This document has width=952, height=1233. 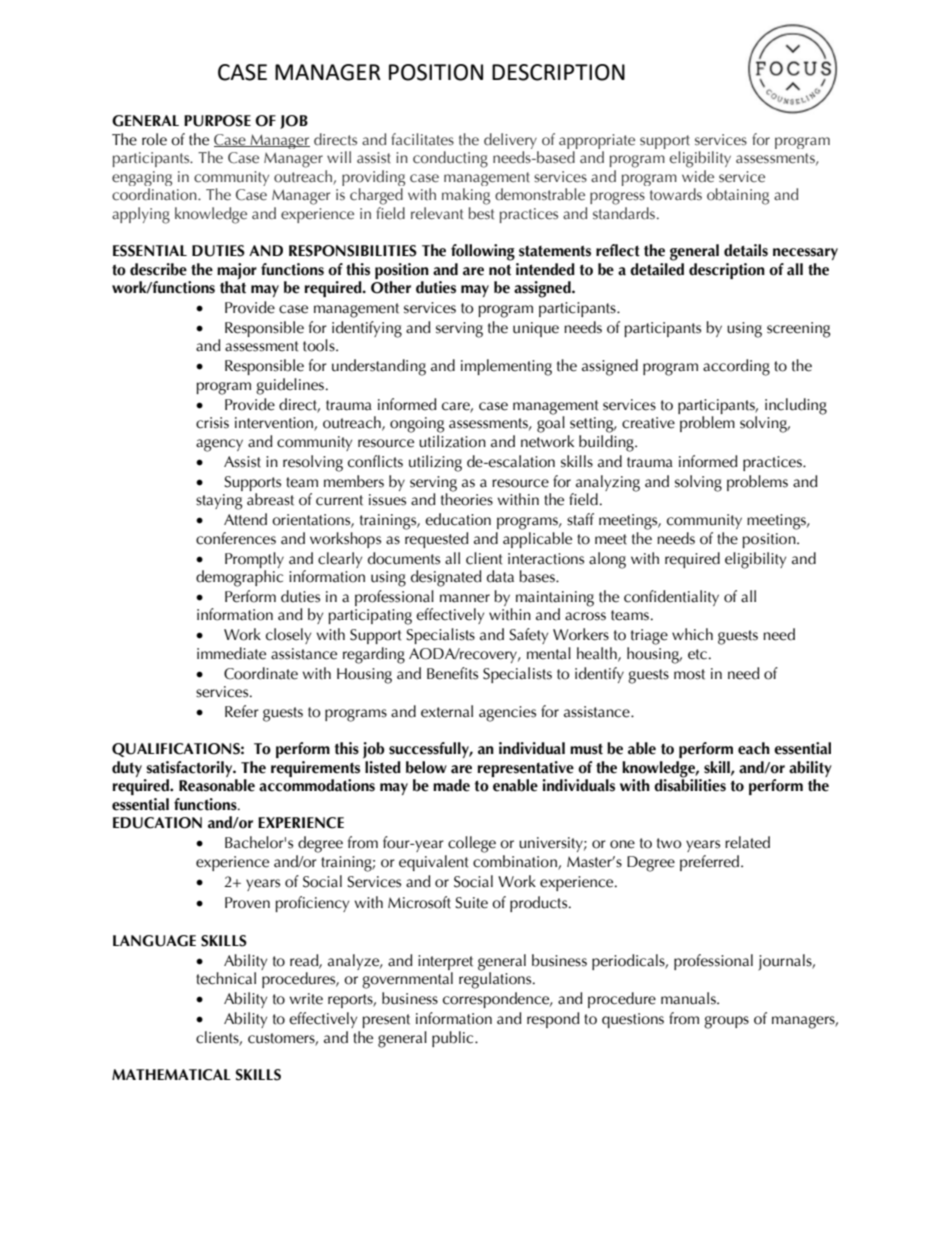 What do you see at coordinates (239, 578) in the document?
I see `demographic` at bounding box center [239, 578].
